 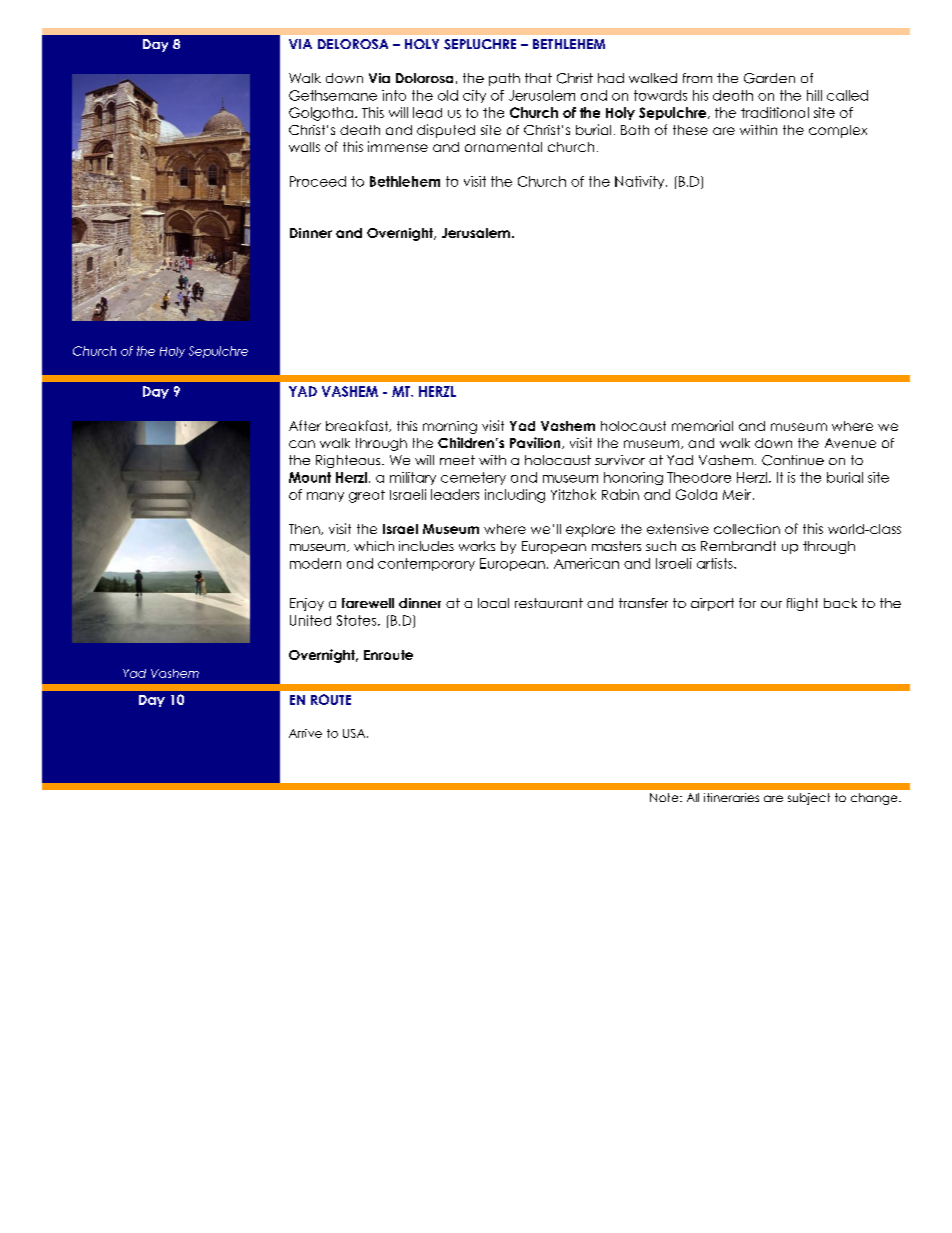 I want to click on Arrive, so click(x=305, y=733).
